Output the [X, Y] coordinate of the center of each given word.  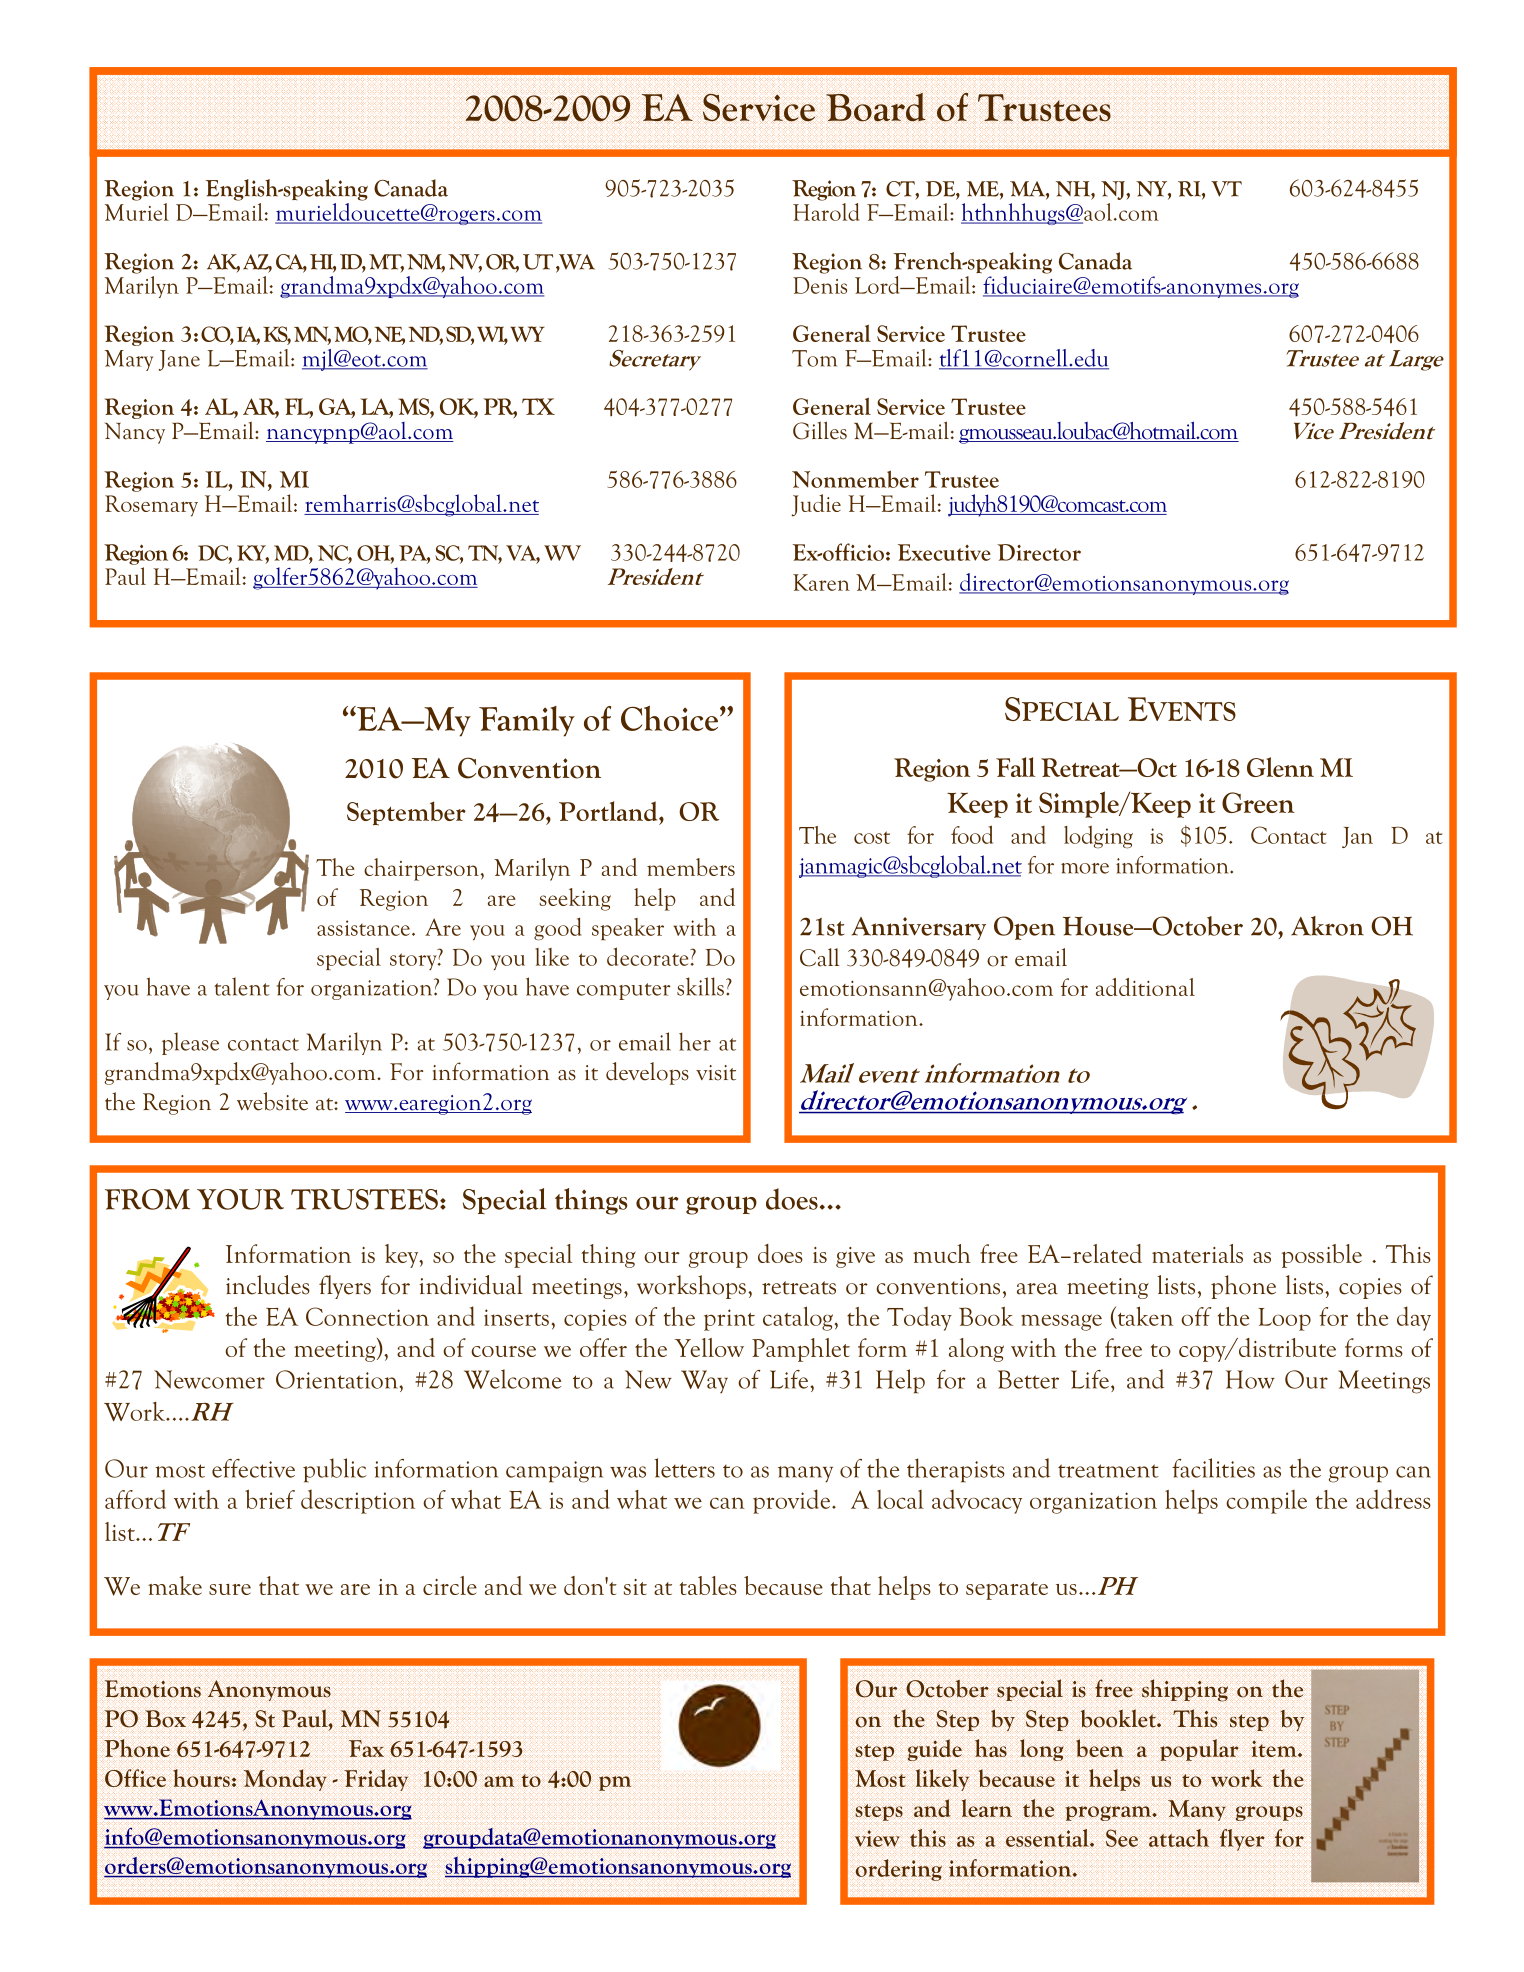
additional [1145, 987]
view [877, 1838]
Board [876, 107]
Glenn [1280, 767]
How [1250, 1379]
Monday [285, 1780]
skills [700, 986]
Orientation [338, 1379]
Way [704, 1381]
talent [242, 986]
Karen [821, 582]
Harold [826, 210]
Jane [179, 360]
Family [527, 721]
